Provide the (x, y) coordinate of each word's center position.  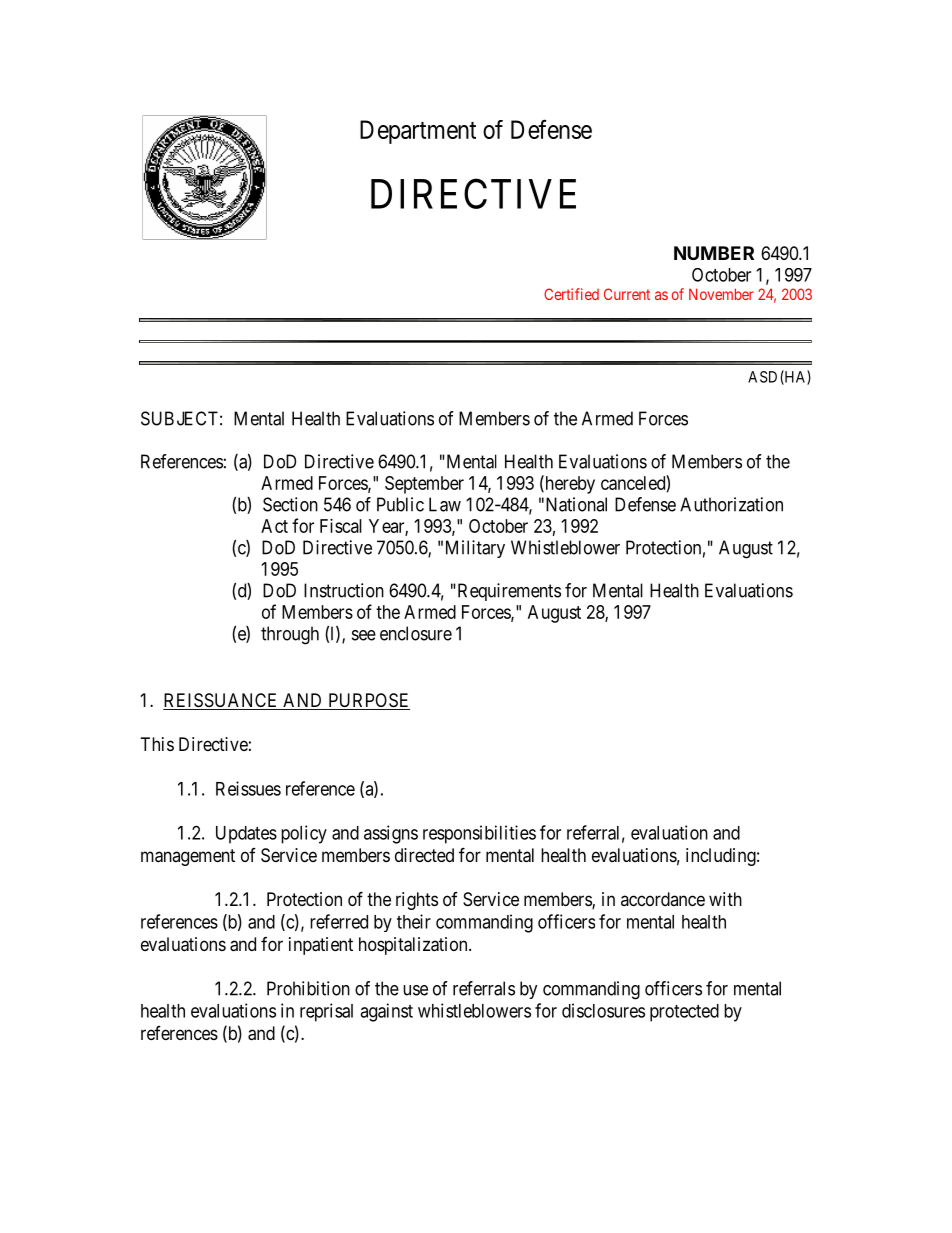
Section (290, 504)
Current (627, 294)
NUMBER (714, 253)
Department (418, 132)
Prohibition (308, 988)
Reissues (248, 788)
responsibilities (479, 834)
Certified (571, 294)
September (424, 485)
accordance (663, 899)
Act (274, 526)
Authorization (731, 504)
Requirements (508, 592)
